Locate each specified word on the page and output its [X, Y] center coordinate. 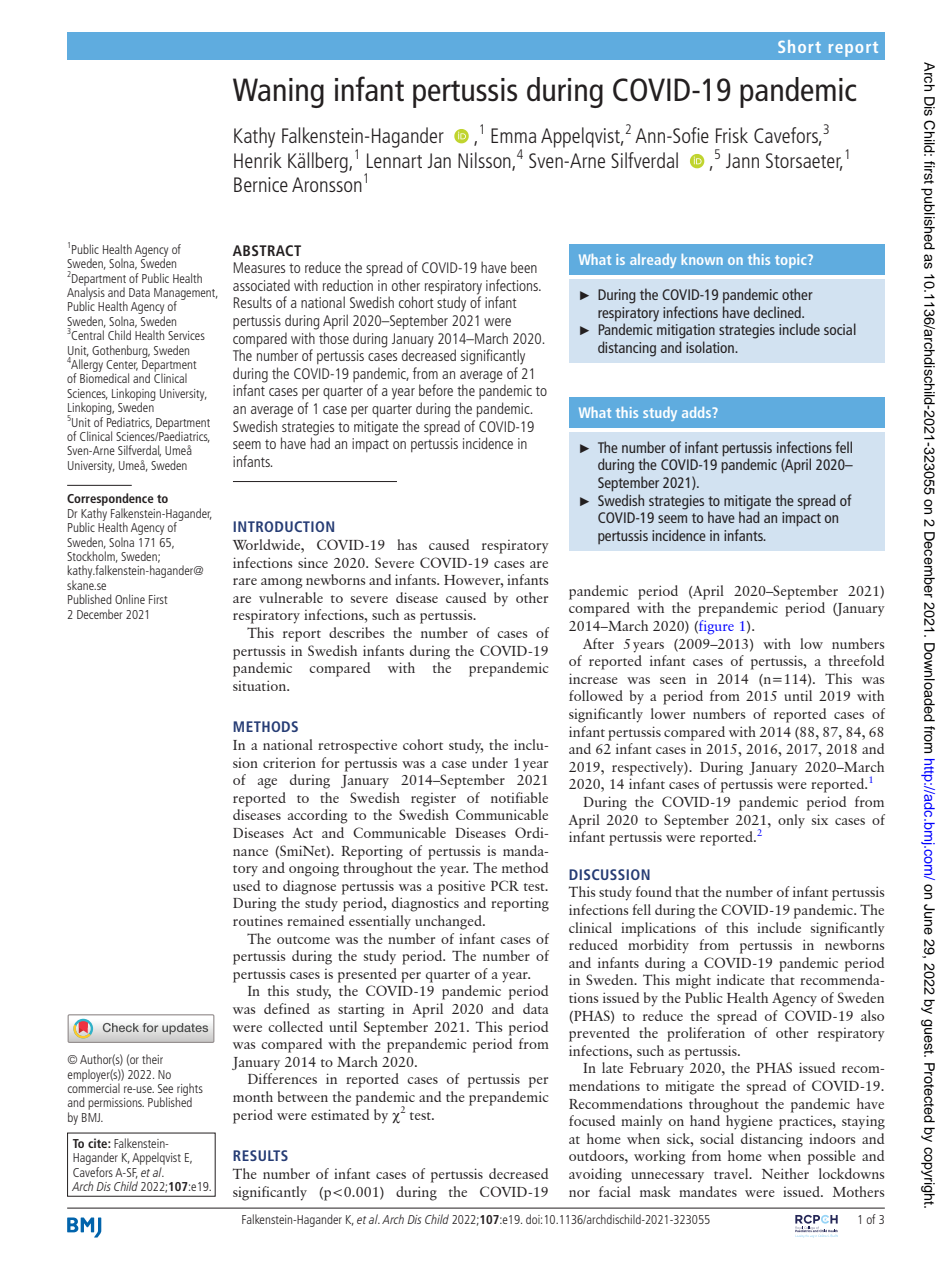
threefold [856, 660]
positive [461, 887]
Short [799, 46]
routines [258, 921]
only [791, 821]
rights [189, 1090]
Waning [278, 93]
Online [130, 599]
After [598, 643]
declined [778, 312]
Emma [513, 135]
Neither [785, 1173]
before [436, 390]
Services [186, 335]
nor [579, 1193]
